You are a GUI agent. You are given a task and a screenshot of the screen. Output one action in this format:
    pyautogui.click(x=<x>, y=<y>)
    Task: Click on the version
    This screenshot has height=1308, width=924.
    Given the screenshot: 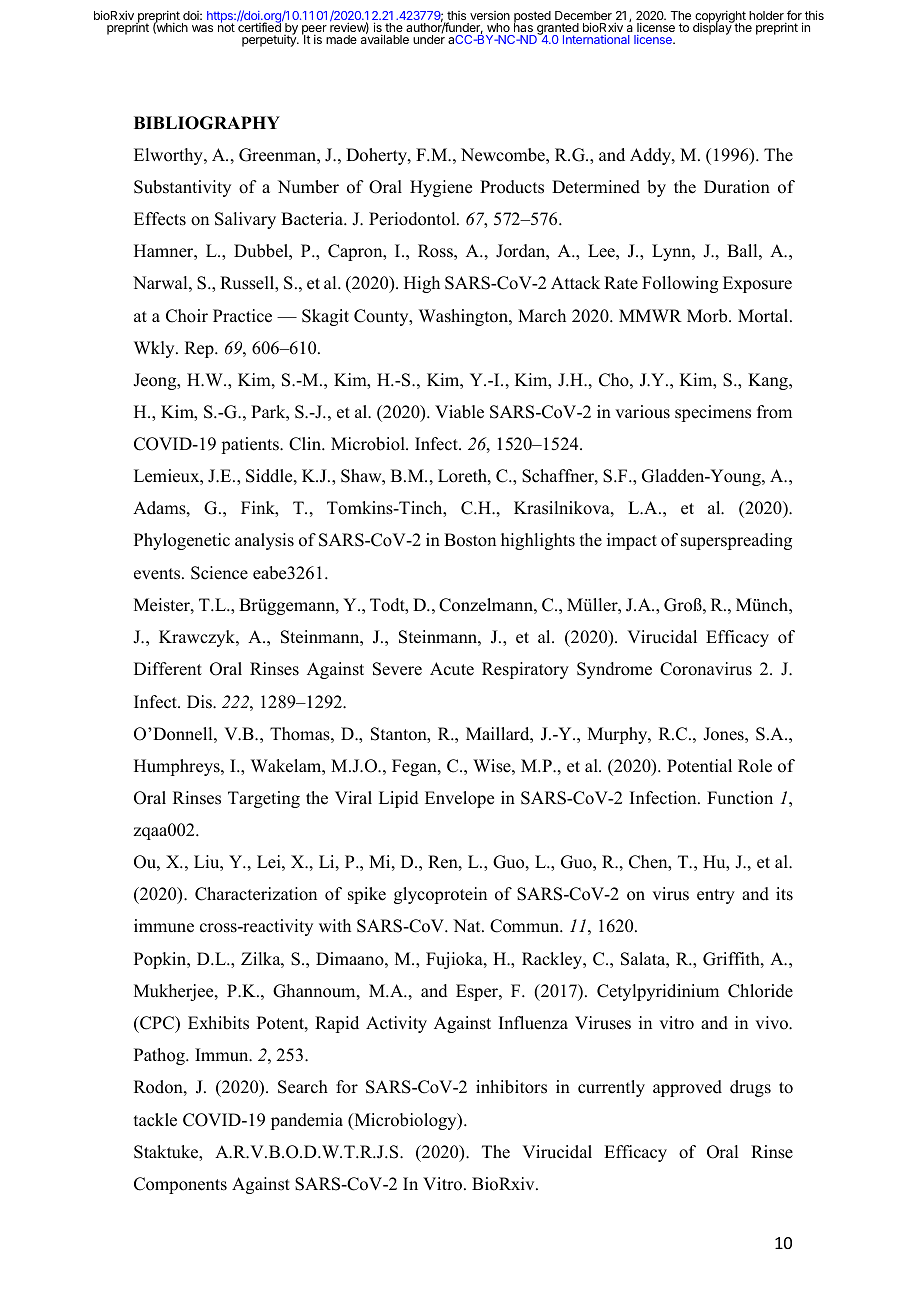 What is the action you would take?
    pyautogui.click(x=490, y=15)
